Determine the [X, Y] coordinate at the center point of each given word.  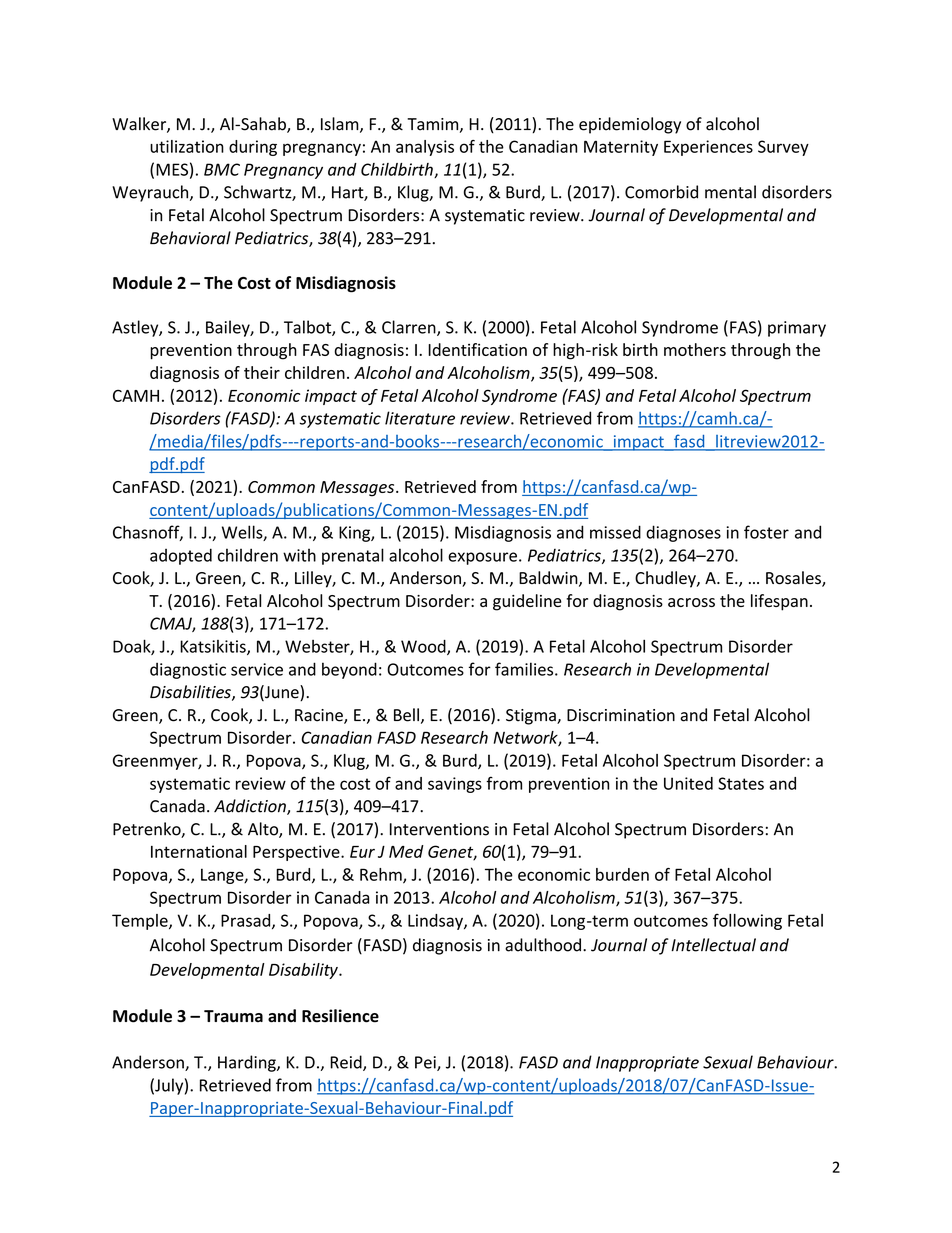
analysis [425, 148]
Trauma [233, 1016]
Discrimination [621, 715]
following [747, 921]
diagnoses [683, 533]
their [262, 372]
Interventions [439, 829]
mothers [695, 349]
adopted [181, 556]
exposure [482, 558]
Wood [424, 647]
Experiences [708, 148]
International [199, 851]
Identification [477, 349]
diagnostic [188, 670]
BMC [222, 169]
